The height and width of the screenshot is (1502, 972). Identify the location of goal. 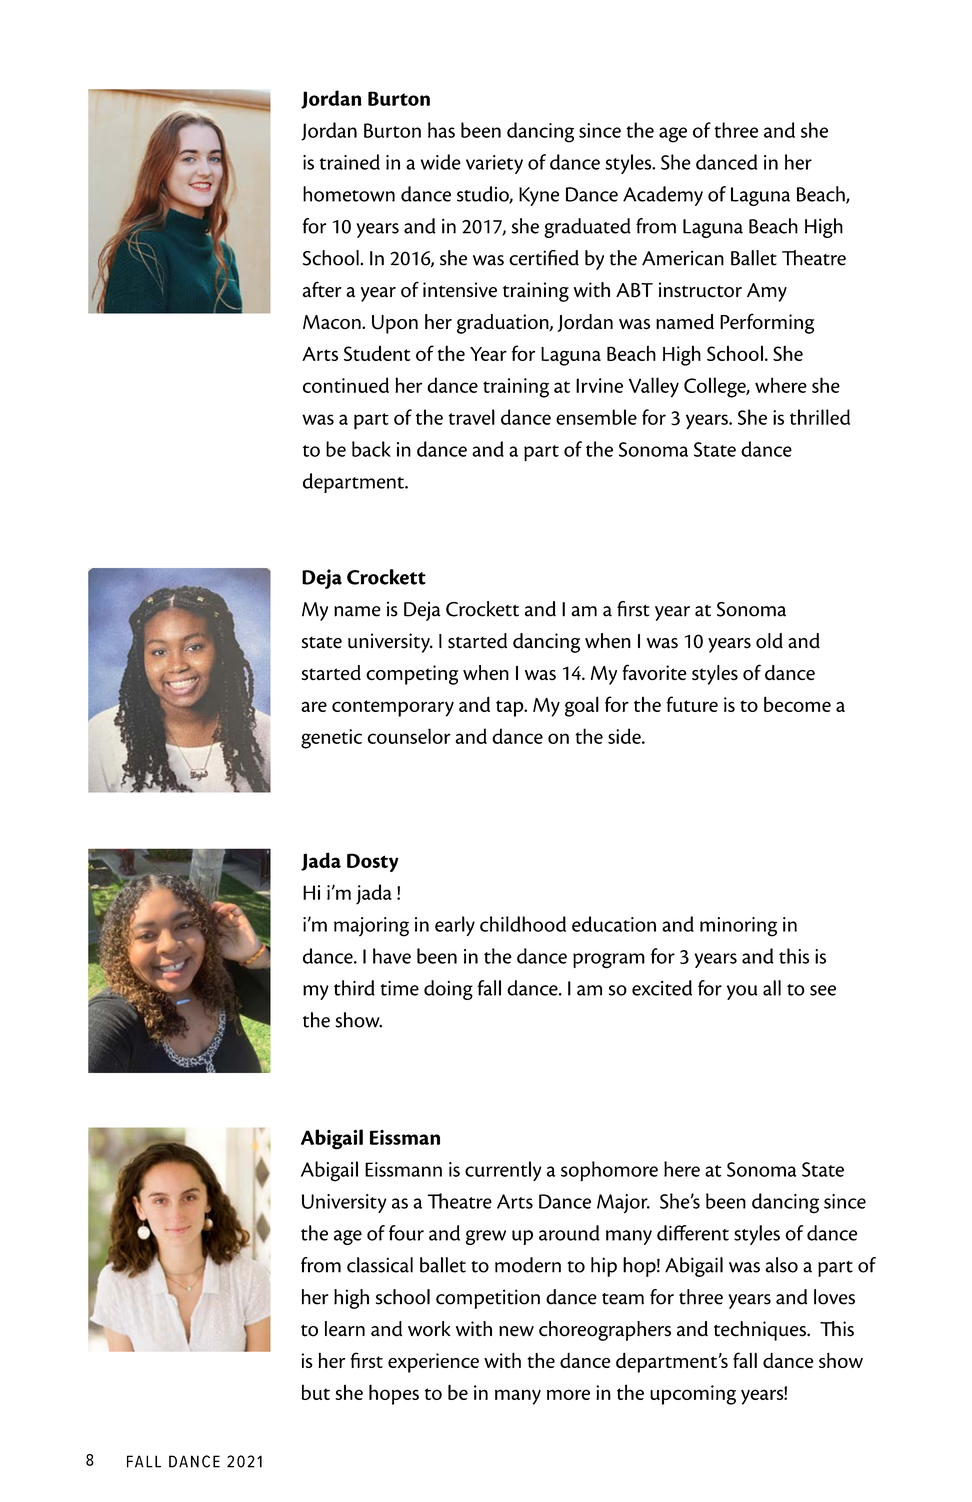
(582, 706).
